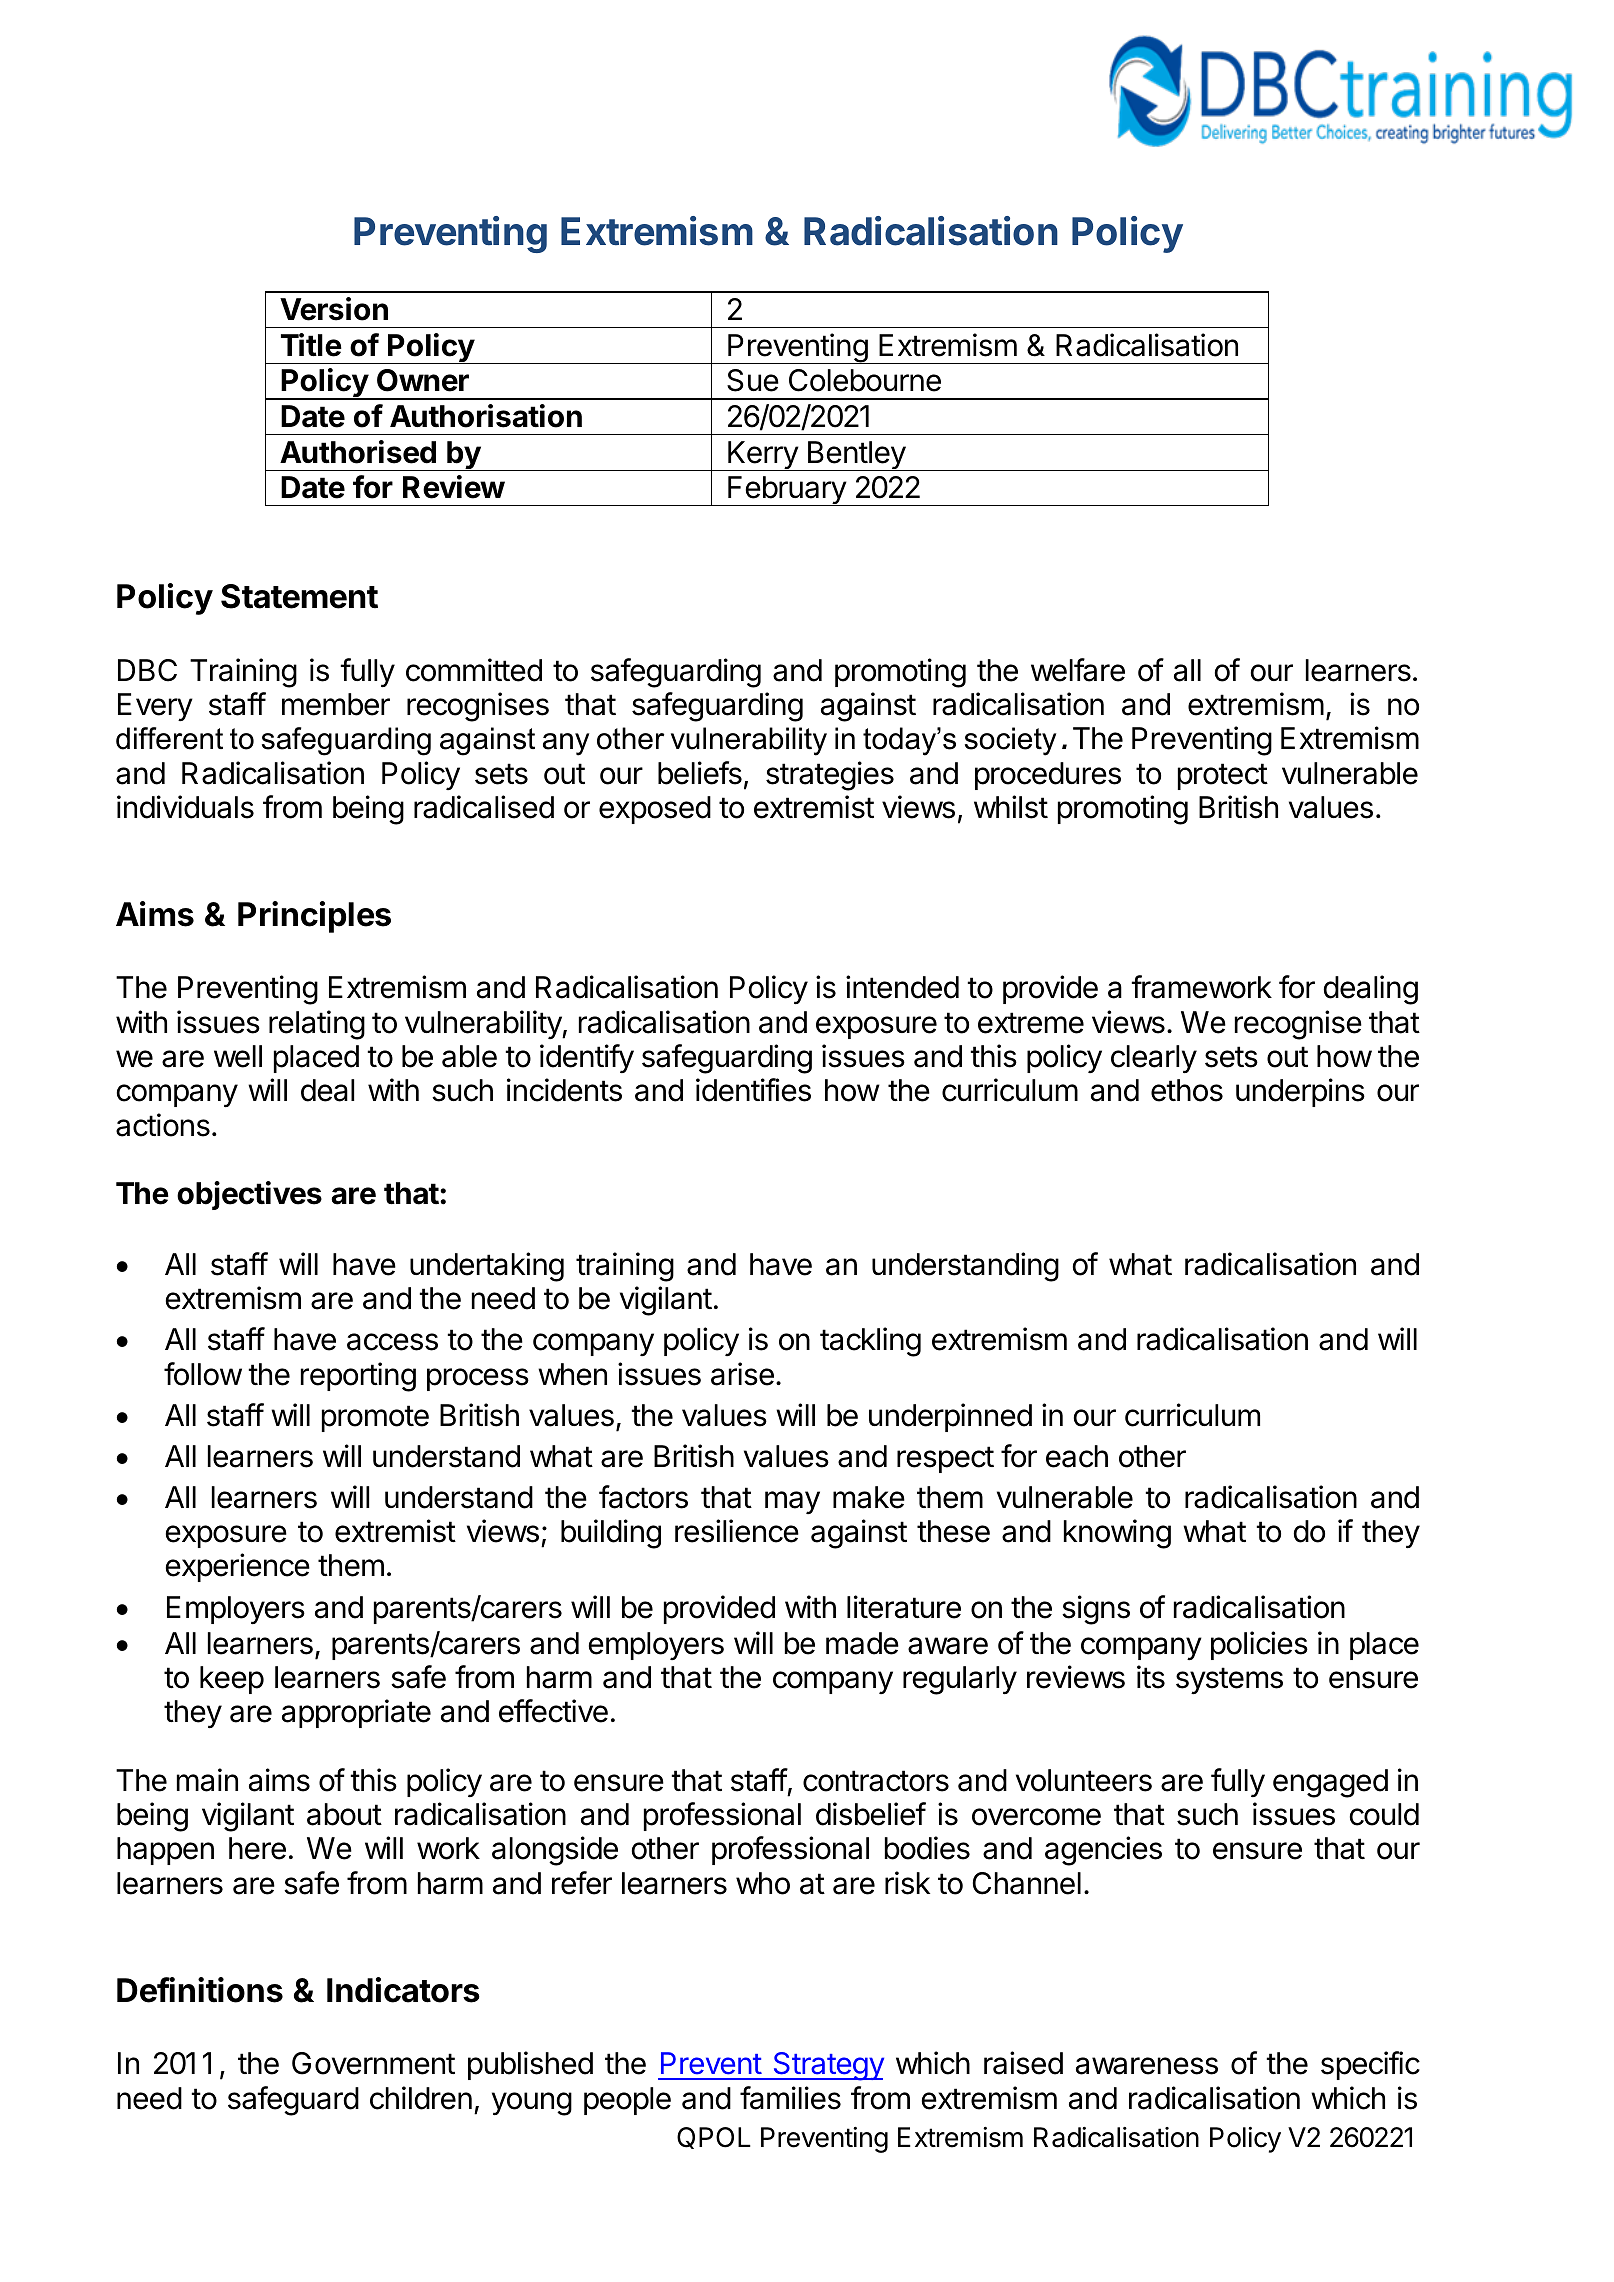 The image size is (1614, 2282). Describe the element at coordinates (856, 456) in the document. I see `Bentley` at that location.
